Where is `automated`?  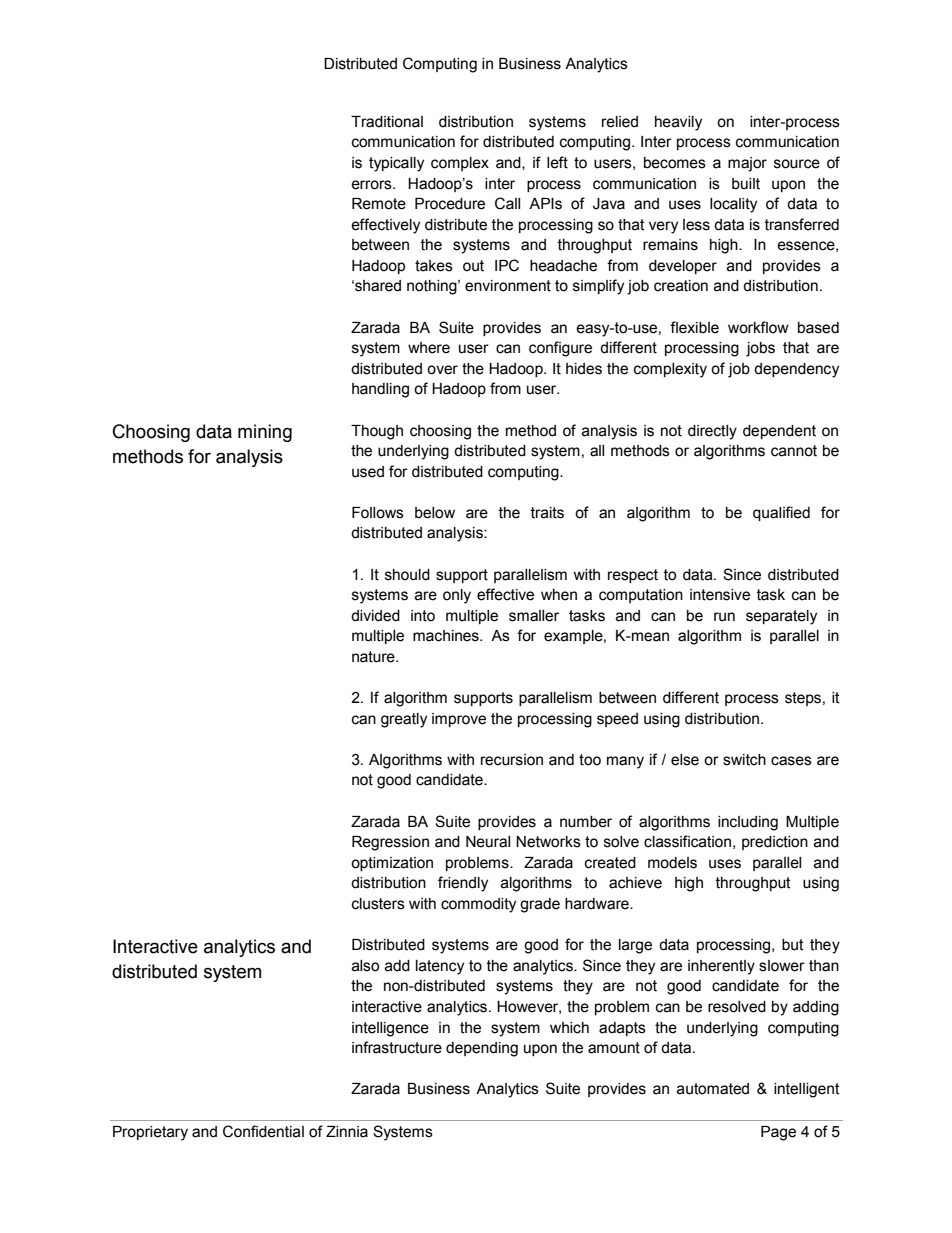 automated is located at coordinates (713, 1089).
